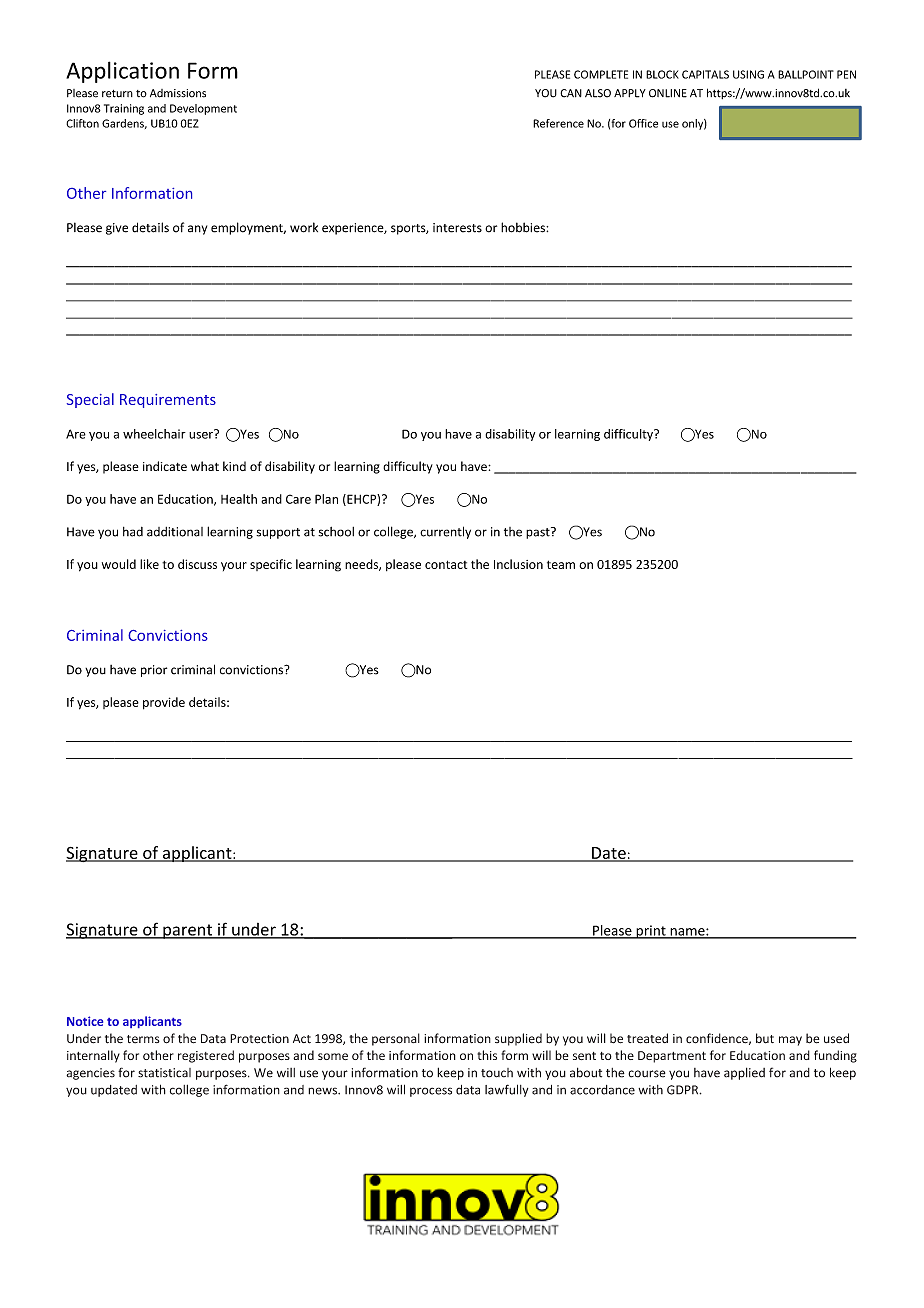 This page has height=1308, width=924. Describe the element at coordinates (558, 123) in the page. I see `Reference` at that location.
